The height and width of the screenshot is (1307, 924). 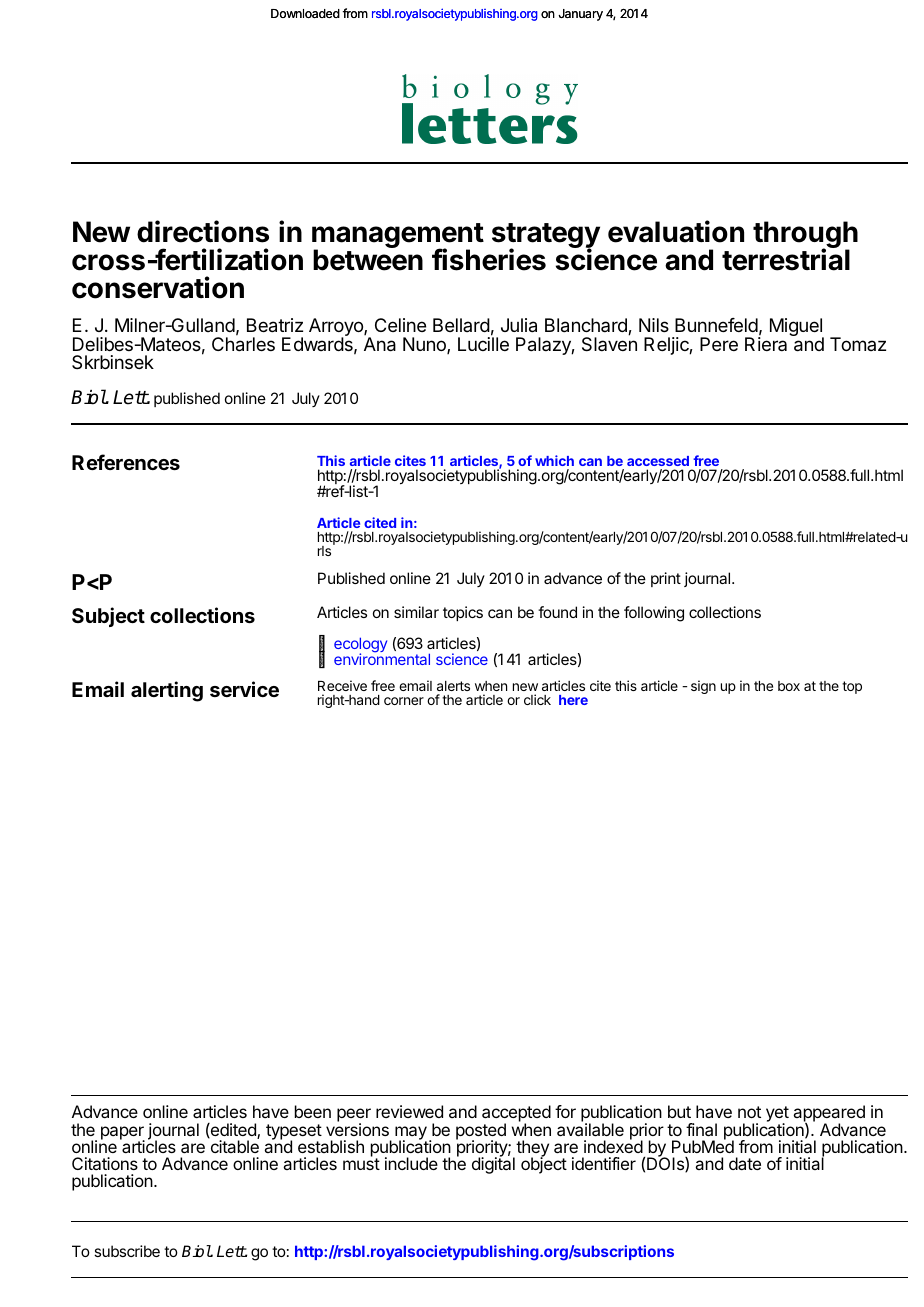 What do you see at coordinates (305, 14) in the screenshot?
I see `Downloaded` at bounding box center [305, 14].
